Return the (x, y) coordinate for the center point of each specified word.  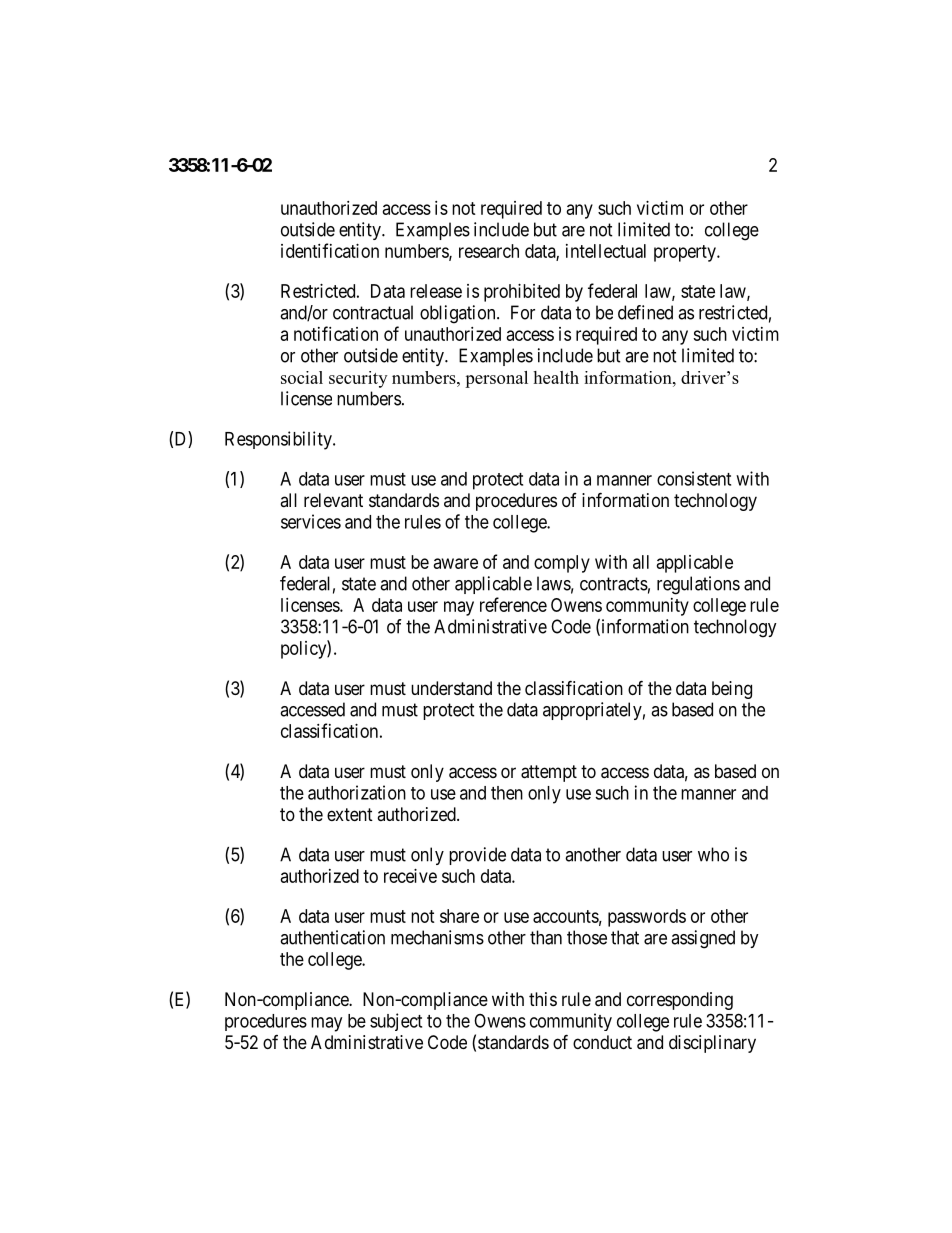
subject (396, 1022)
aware (456, 563)
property (686, 253)
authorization (357, 792)
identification (330, 250)
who (713, 854)
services (311, 521)
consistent (694, 478)
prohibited (522, 293)
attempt (549, 773)
